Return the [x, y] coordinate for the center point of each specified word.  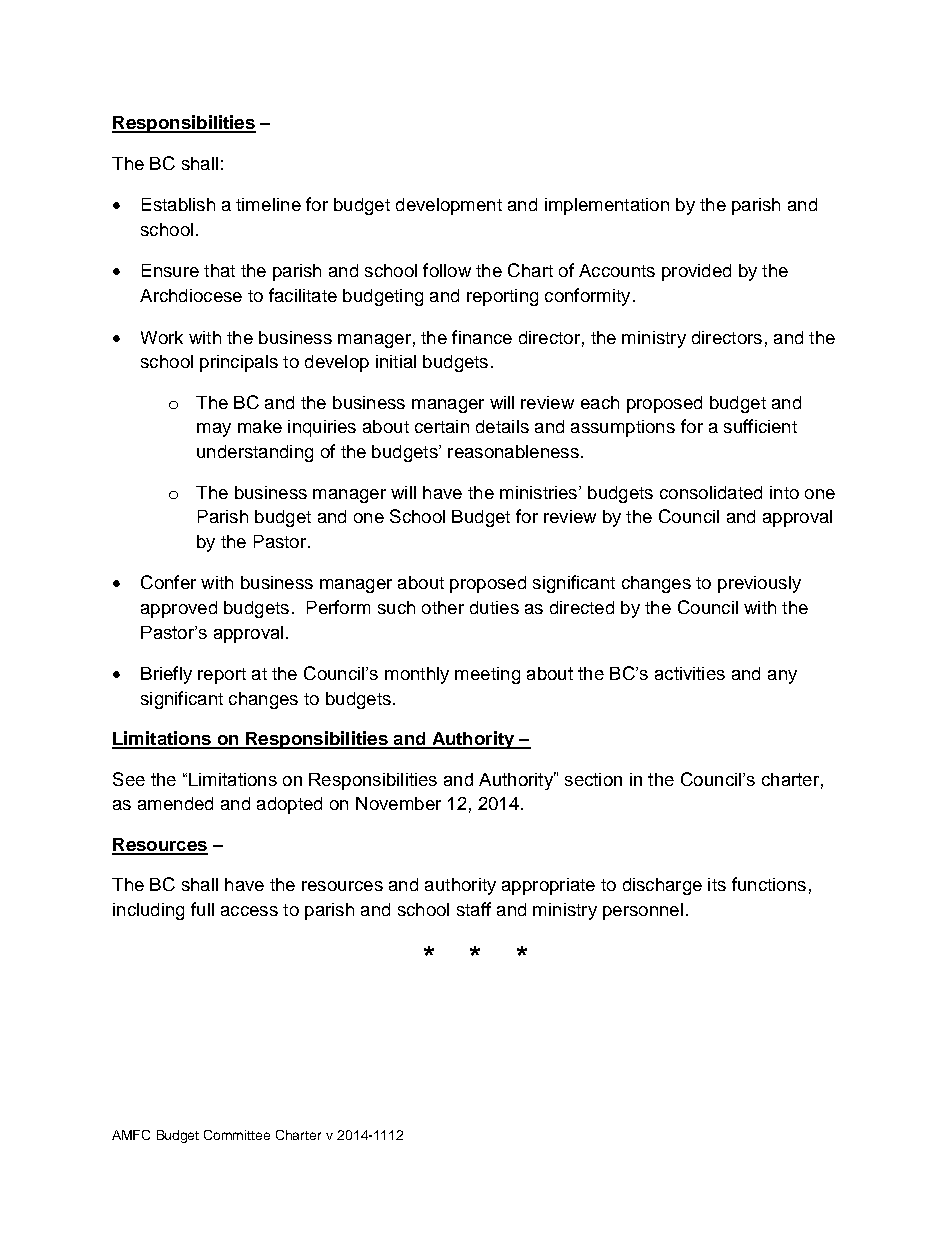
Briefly [166, 675]
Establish [178, 204]
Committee [237, 1135]
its [717, 884]
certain [442, 426]
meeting [487, 675]
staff [474, 909]
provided [696, 272]
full [202, 909]
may [214, 430]
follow [447, 270]
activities [690, 673]
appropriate [548, 886]
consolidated [711, 492]
